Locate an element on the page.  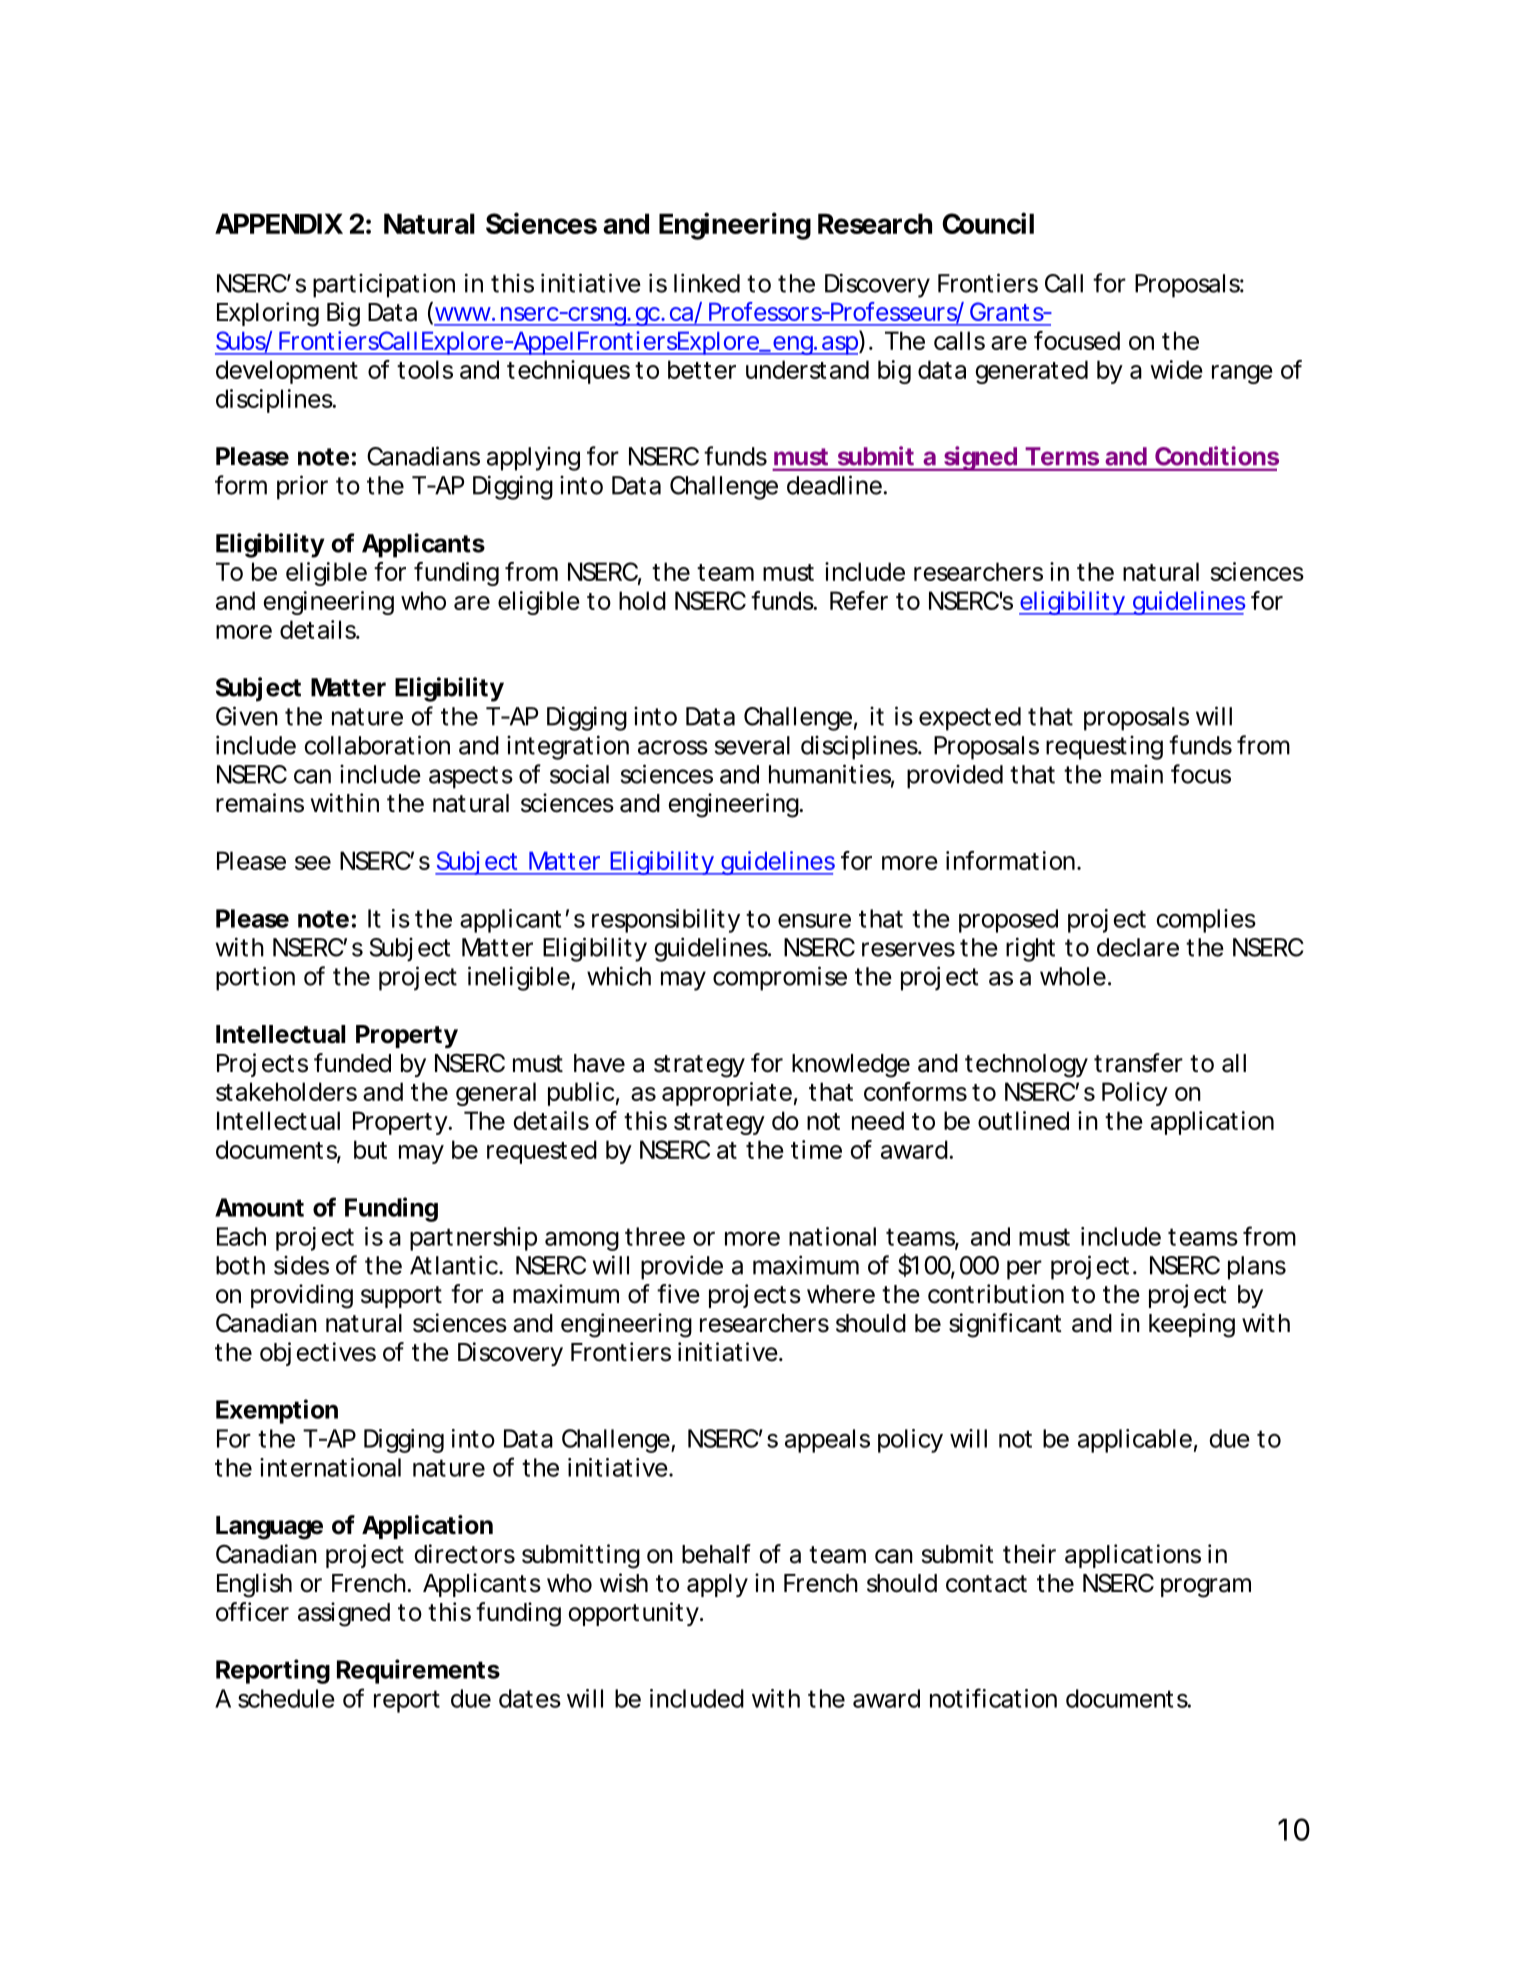
wide is located at coordinates (1176, 369).
